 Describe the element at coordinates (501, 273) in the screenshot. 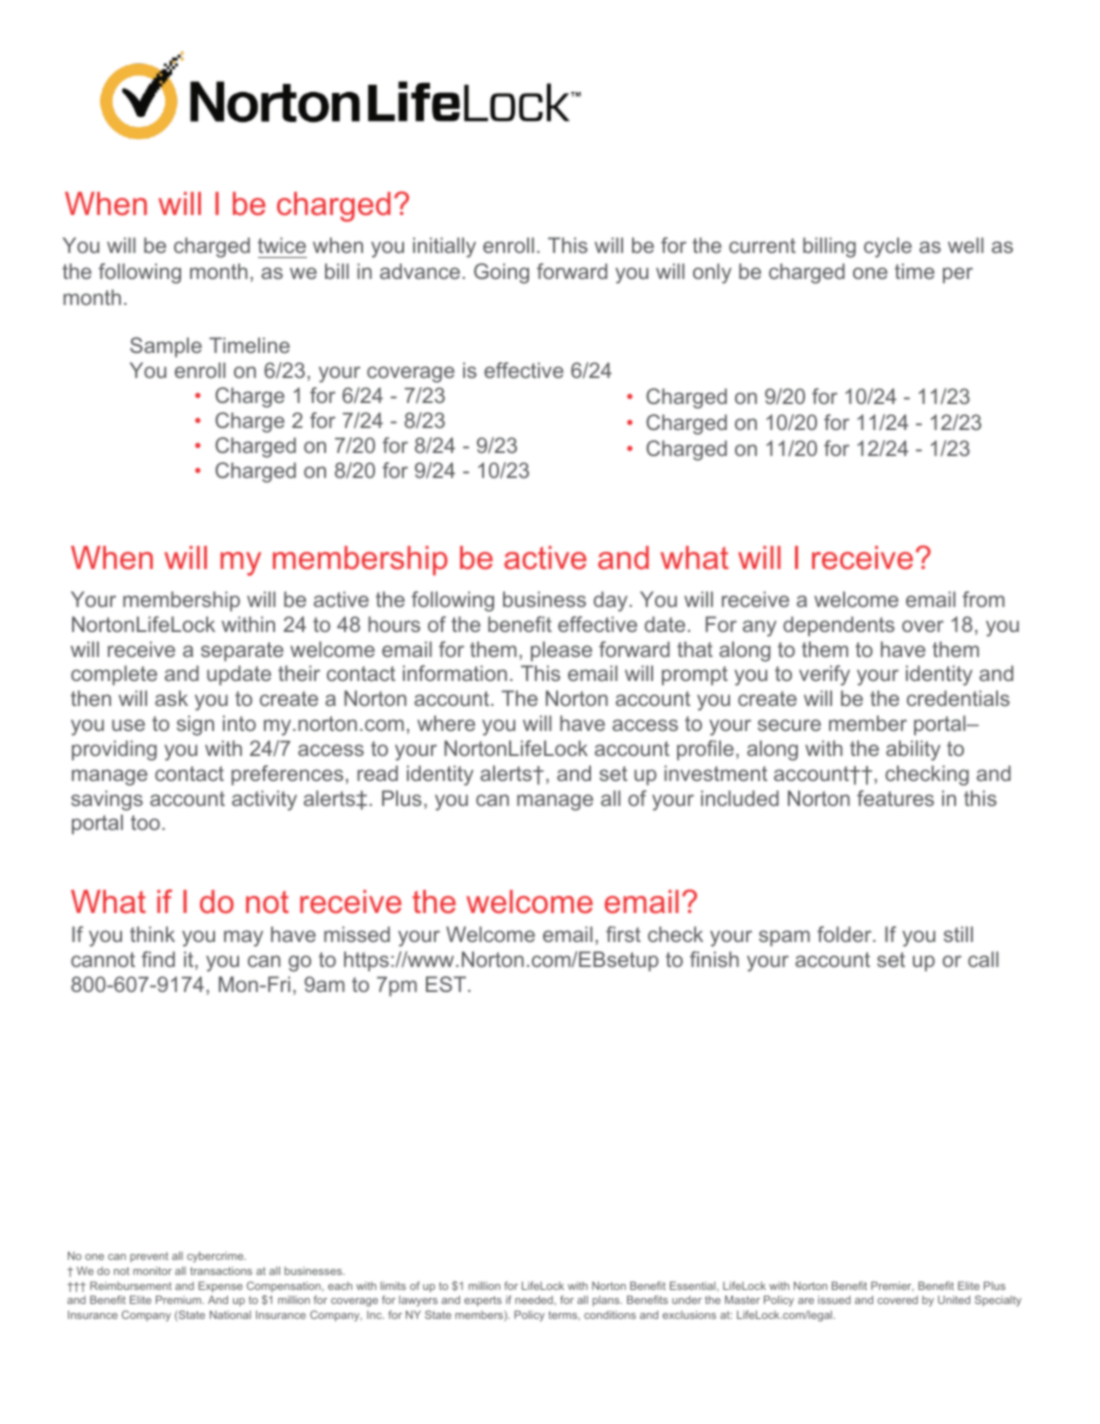

I see `Going` at that location.
